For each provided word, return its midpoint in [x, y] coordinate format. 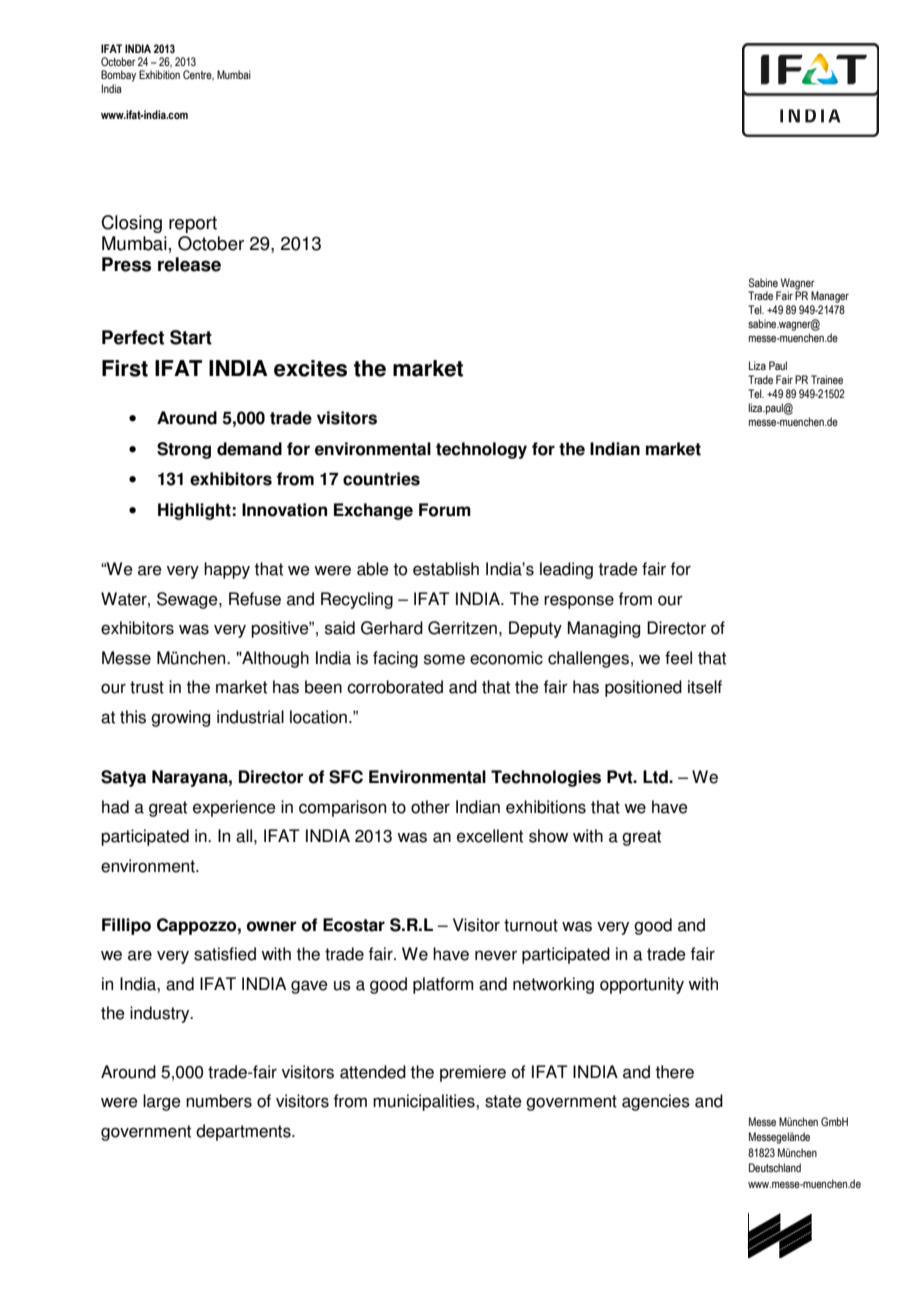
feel [678, 658]
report [193, 224]
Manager [830, 297]
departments [244, 1132]
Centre [198, 75]
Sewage [188, 600]
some [444, 659]
